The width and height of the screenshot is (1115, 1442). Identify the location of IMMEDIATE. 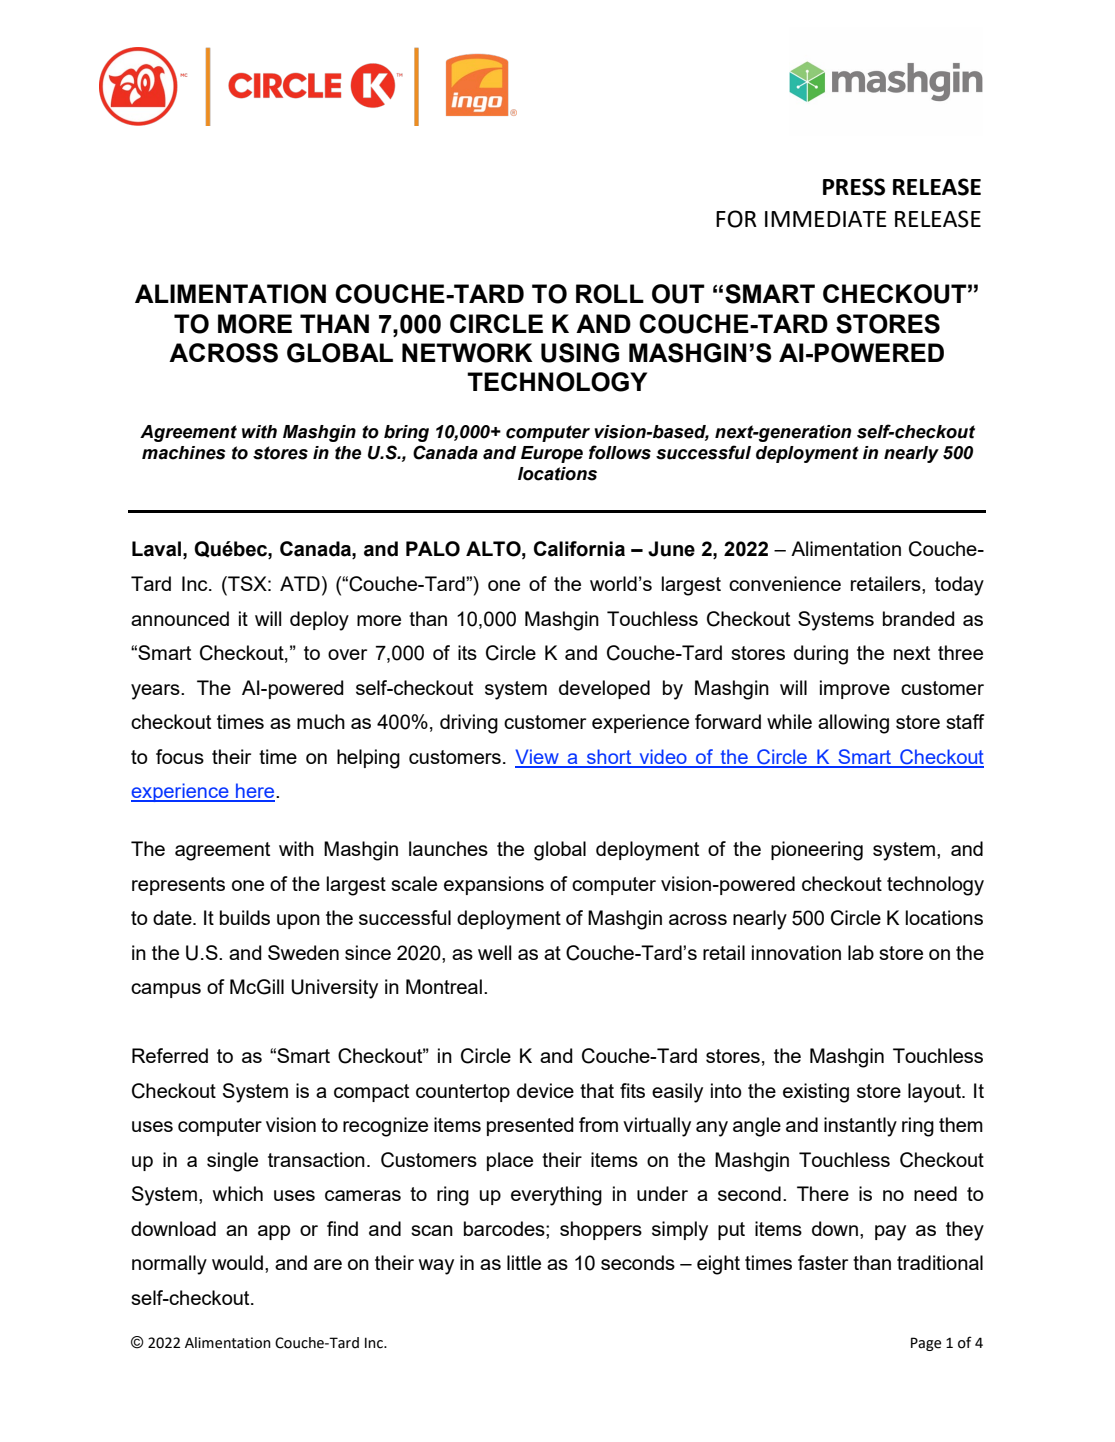
(826, 219).
